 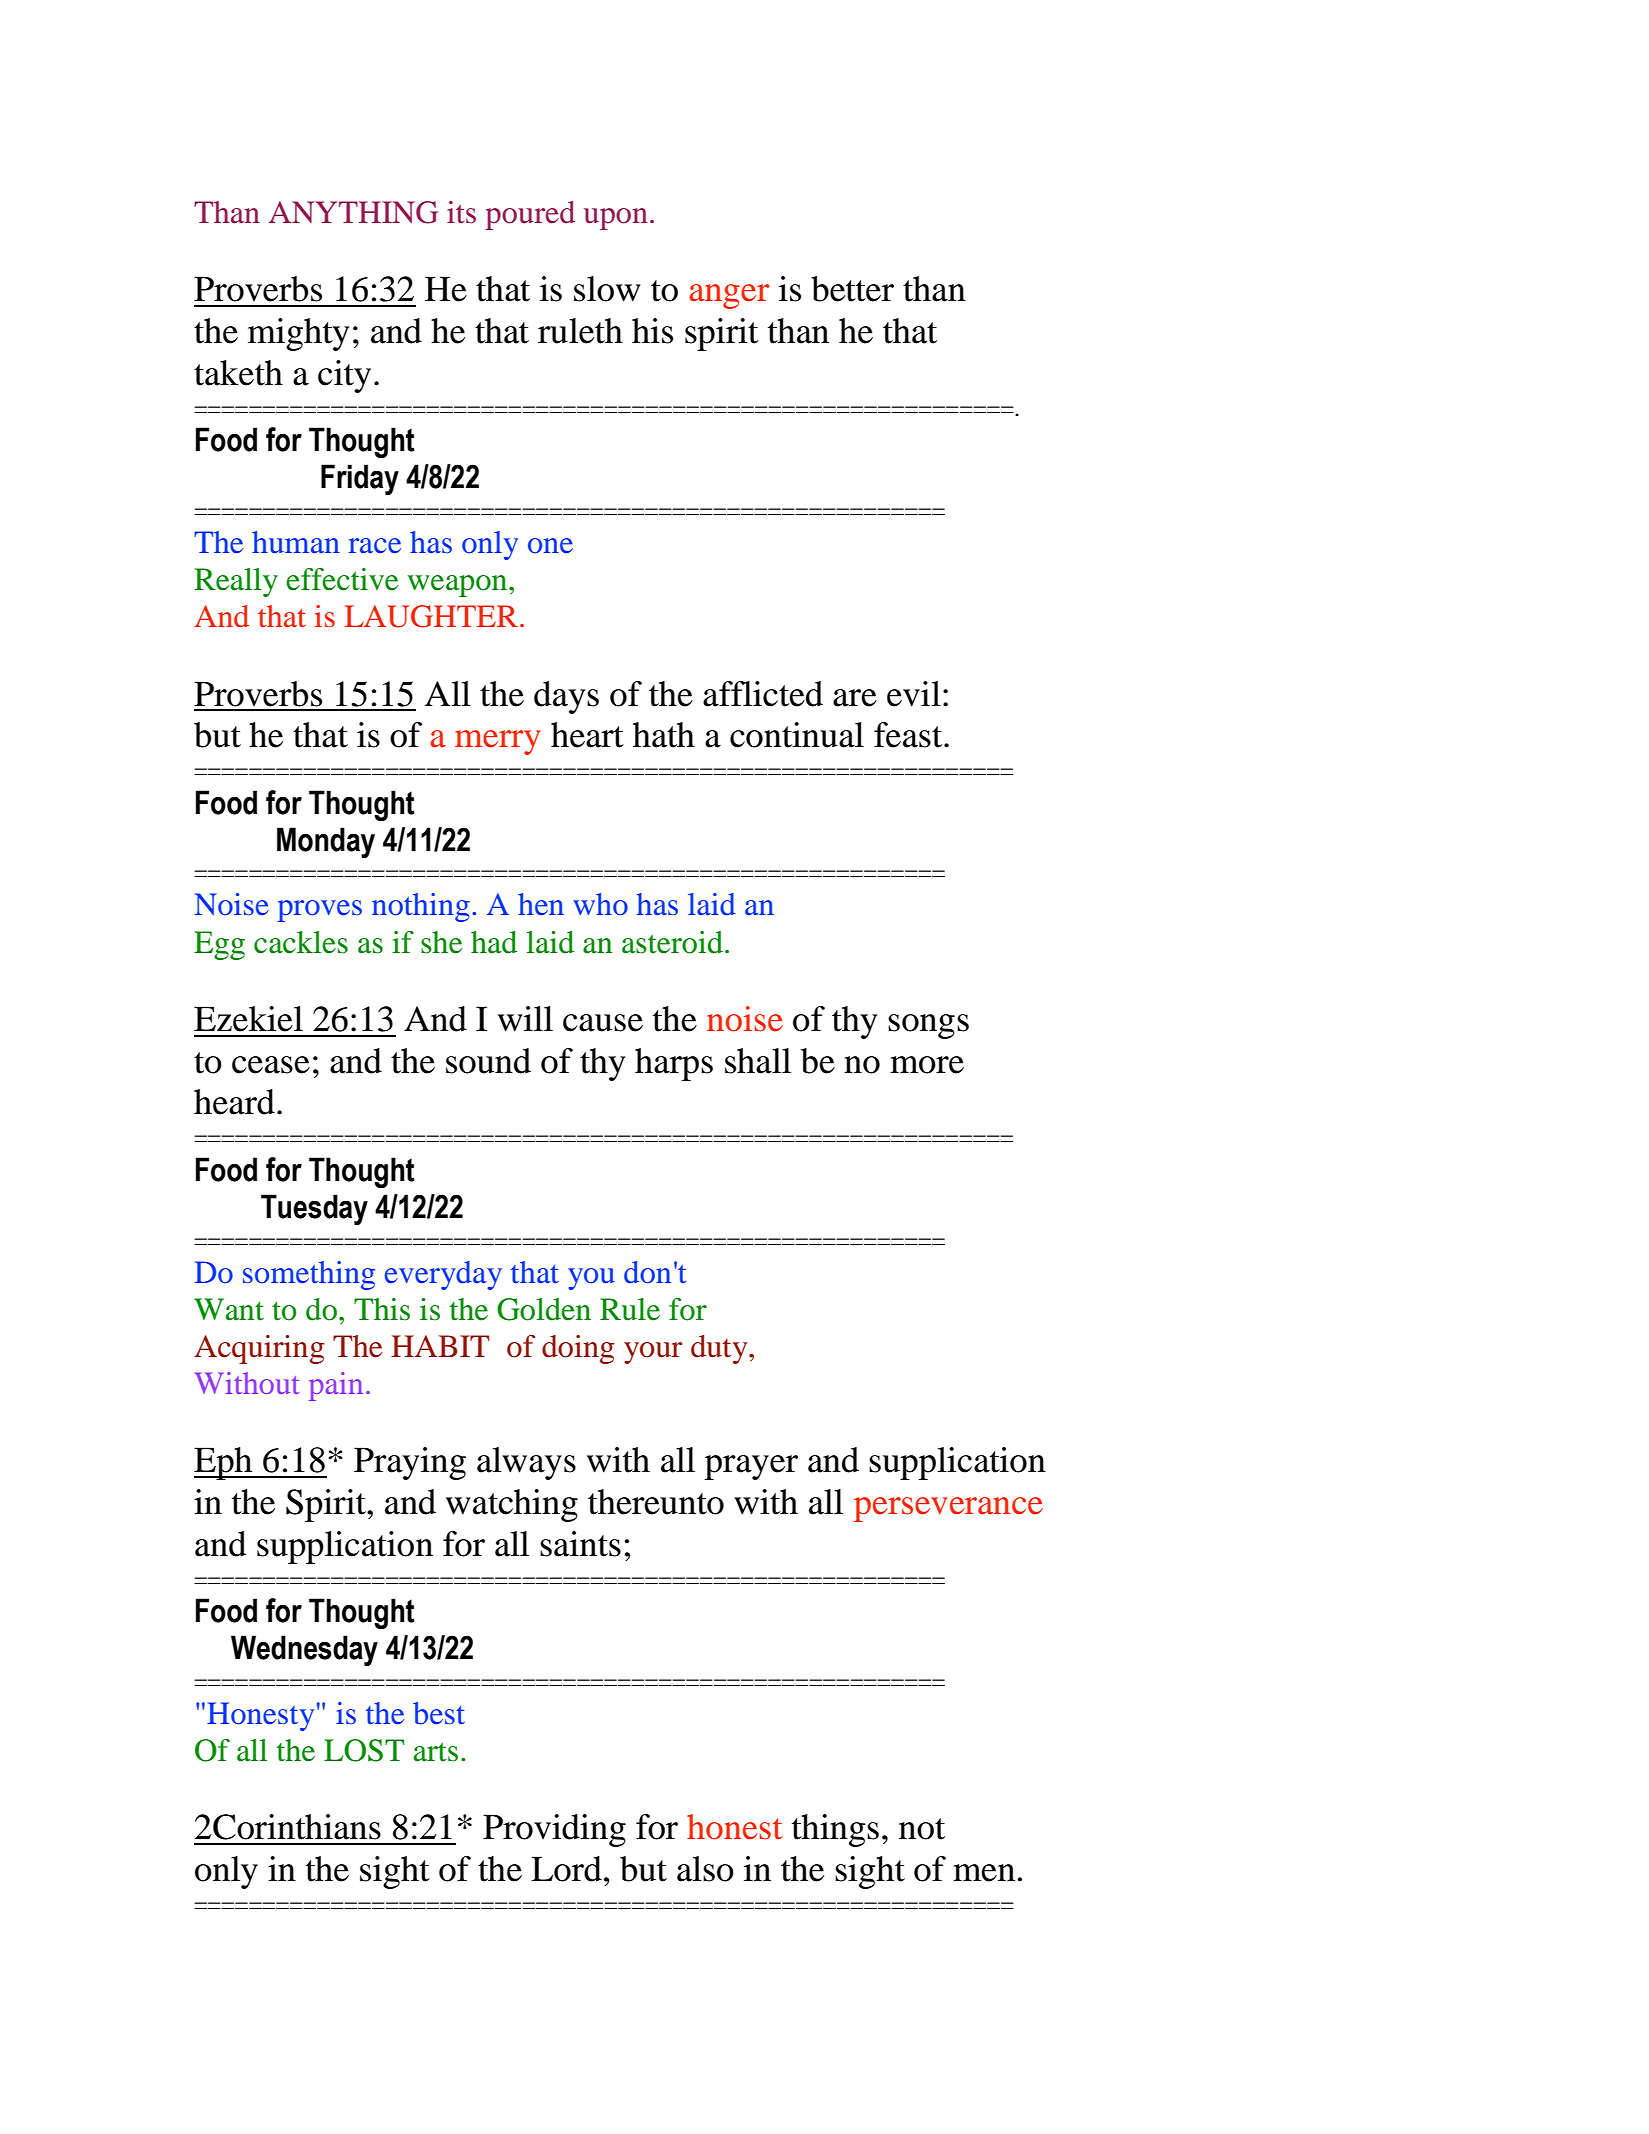 What do you see at coordinates (909, 735) in the screenshot?
I see `feast` at bounding box center [909, 735].
